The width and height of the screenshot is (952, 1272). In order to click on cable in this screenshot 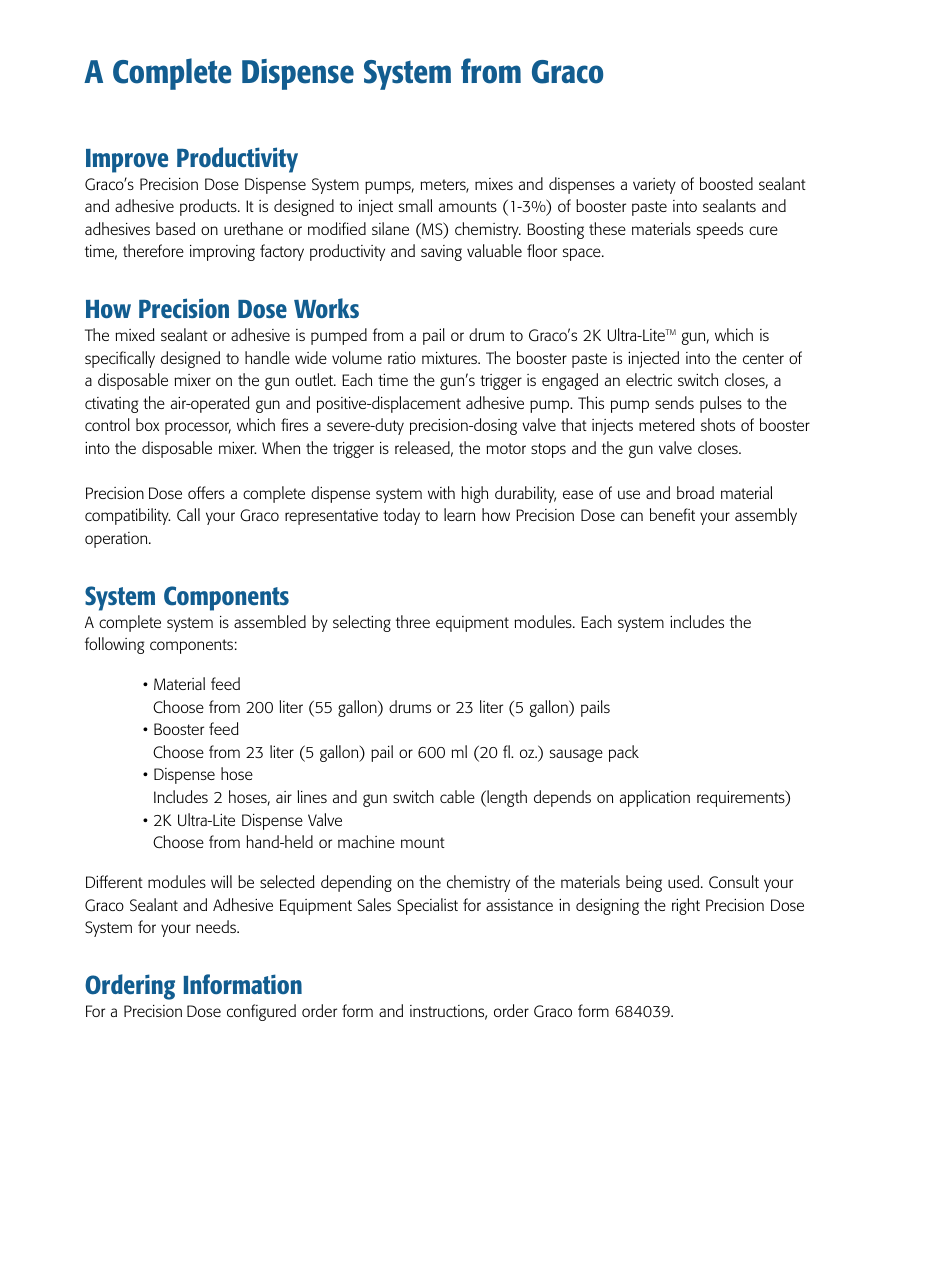, I will do `click(457, 796)`.
